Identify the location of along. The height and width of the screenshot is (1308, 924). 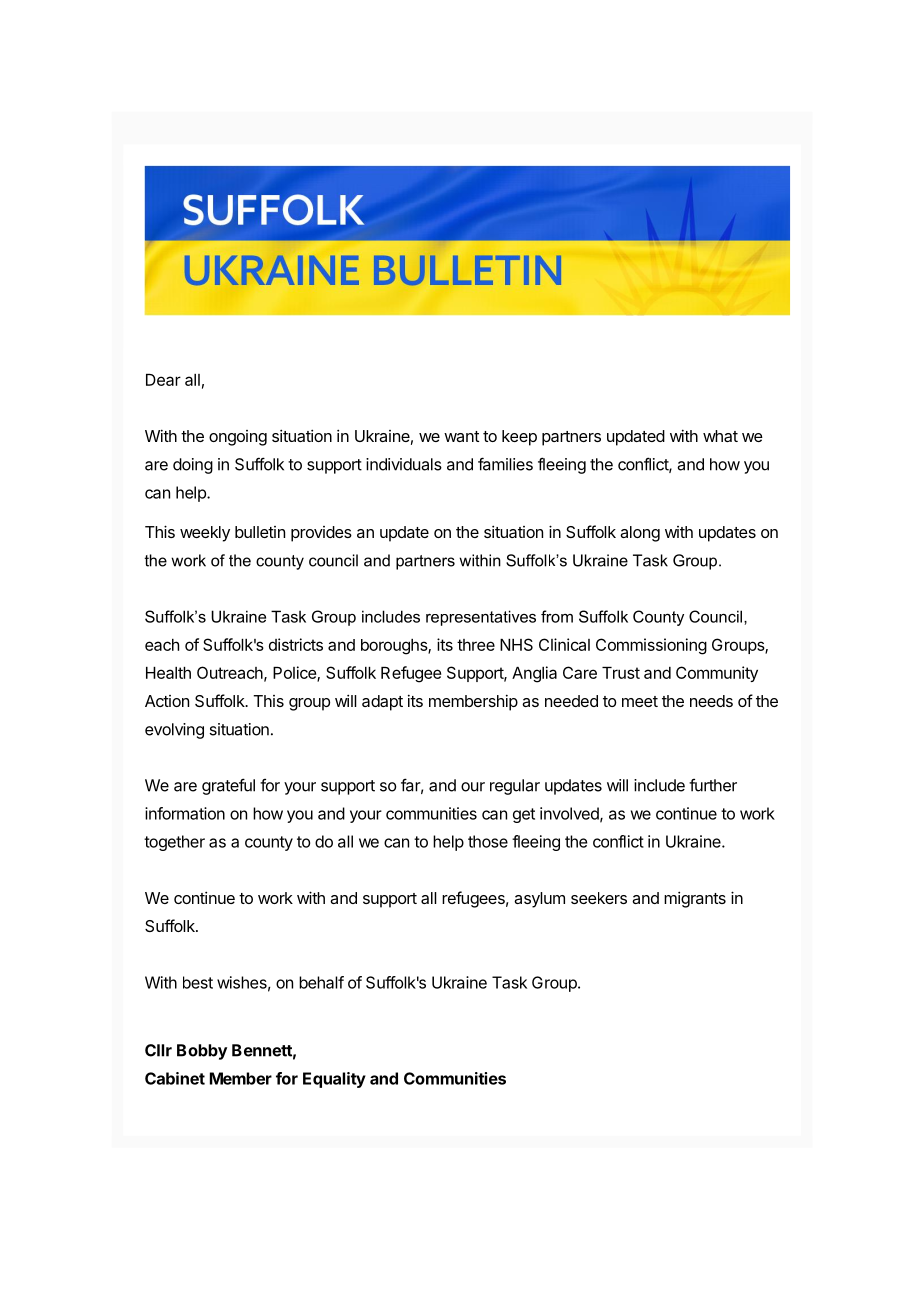
(640, 534).
